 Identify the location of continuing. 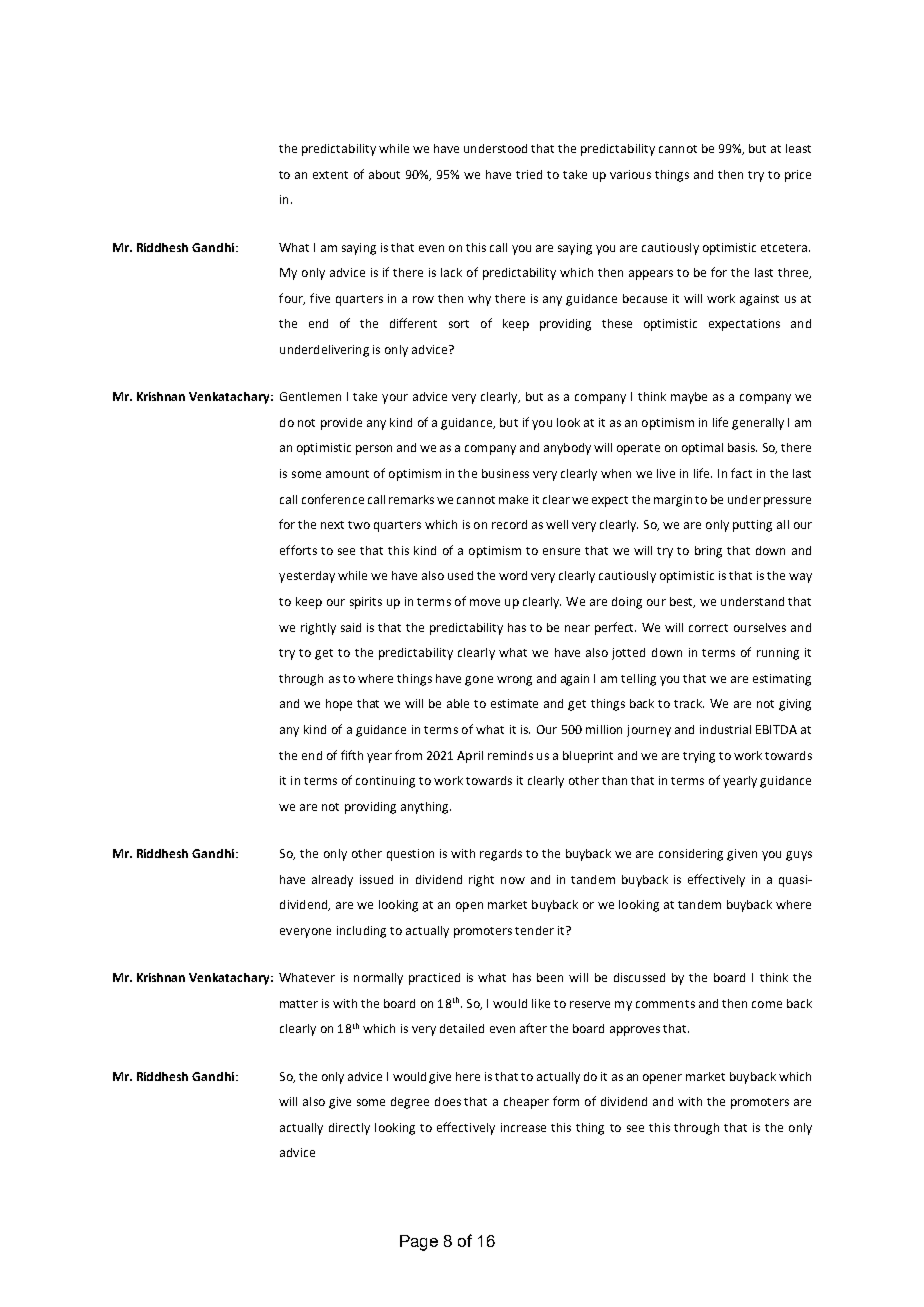
(385, 782).
